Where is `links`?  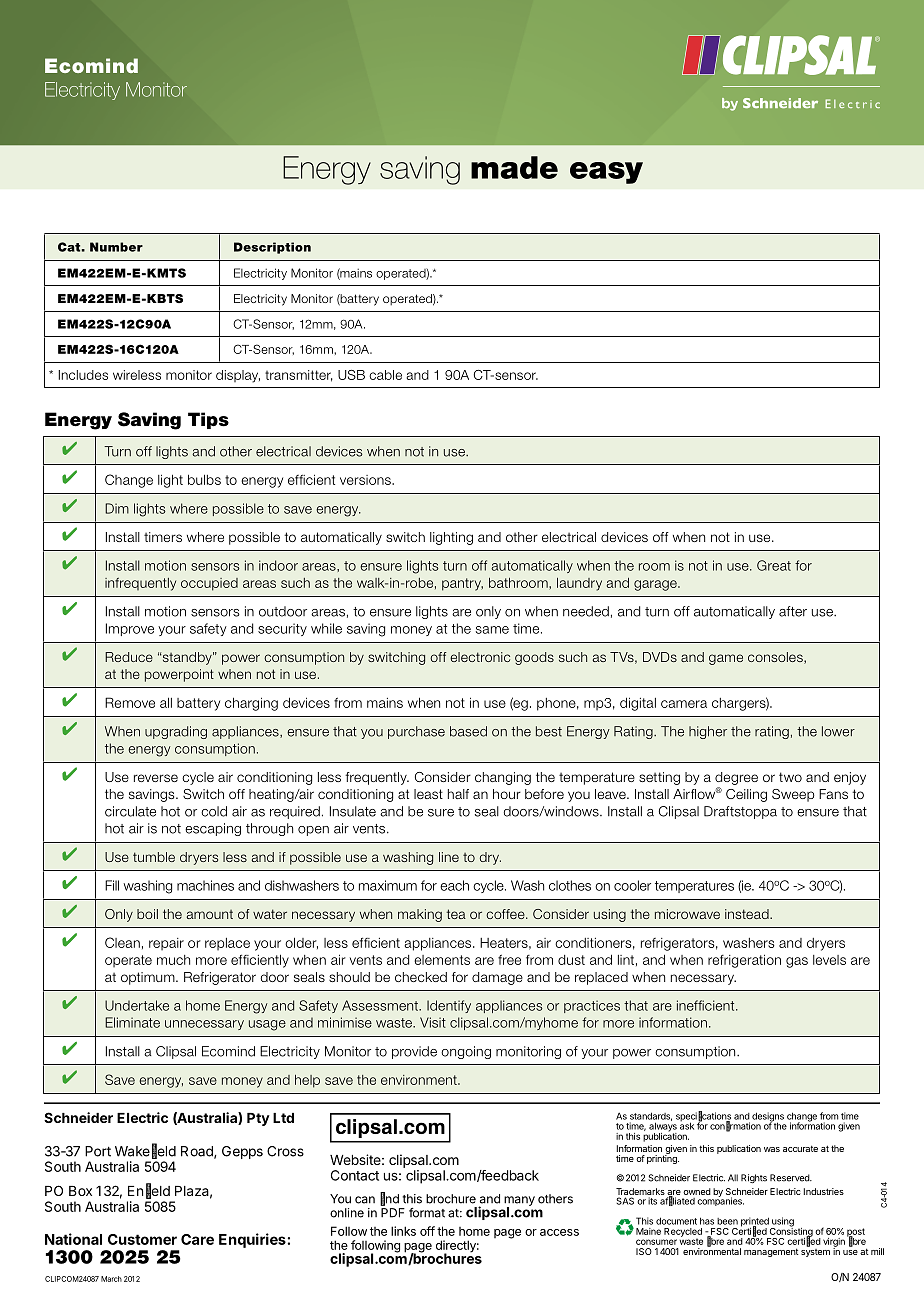 links is located at coordinates (403, 1231).
